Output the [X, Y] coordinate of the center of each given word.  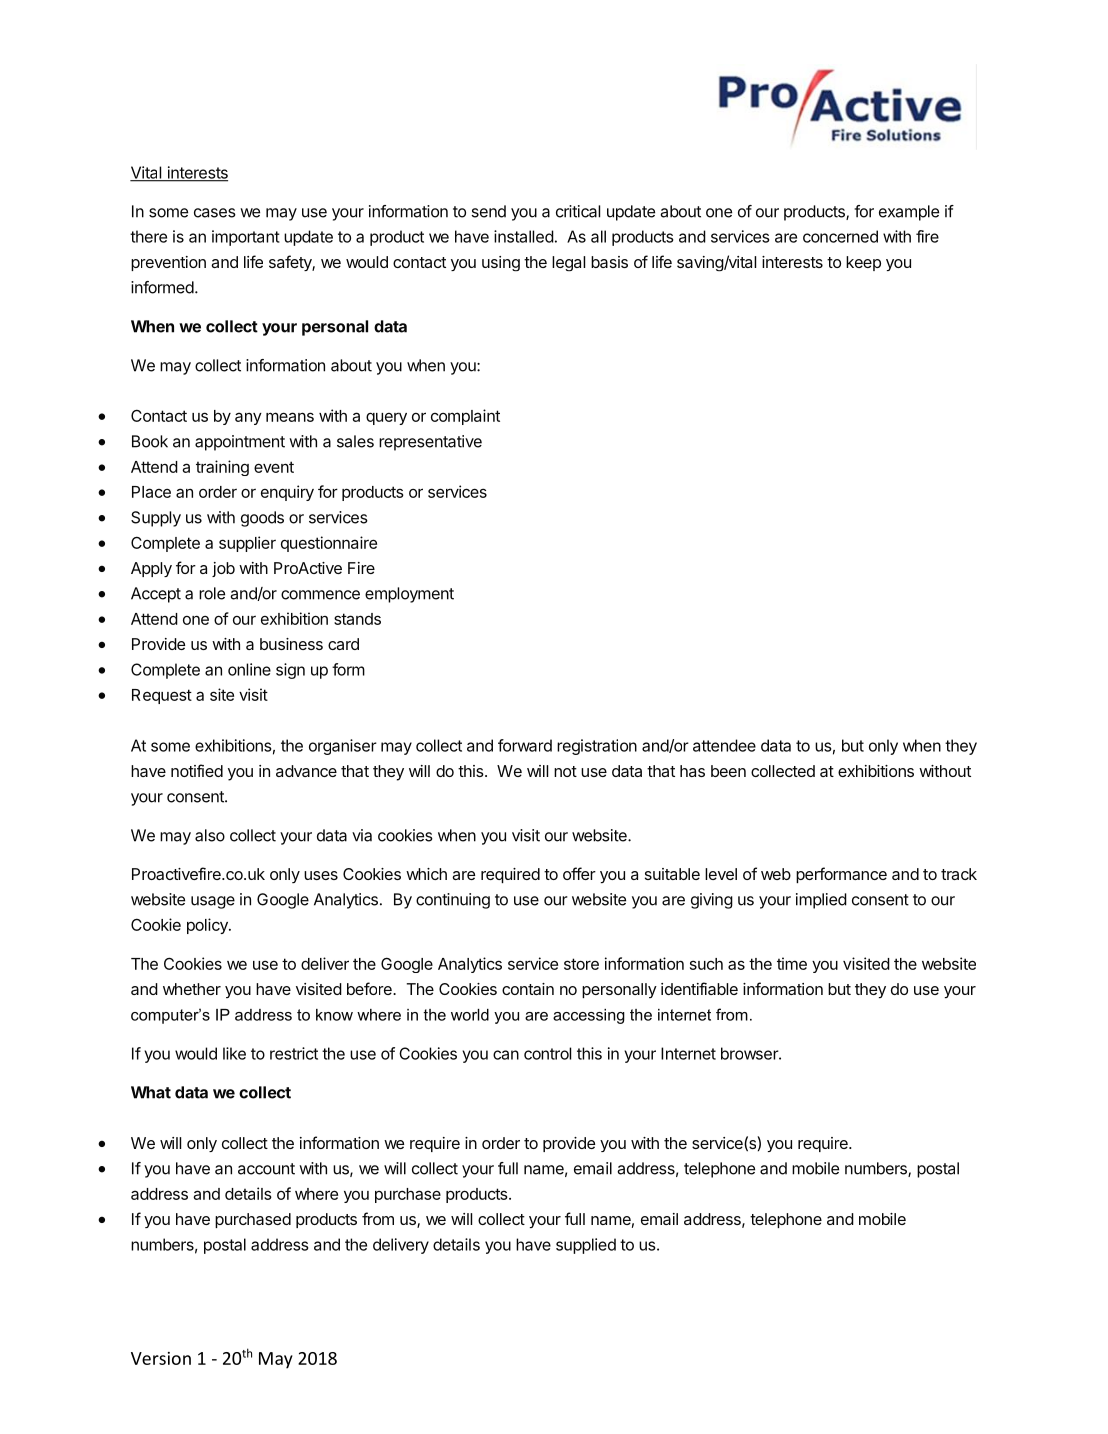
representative [430, 443]
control [547, 1053]
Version [161, 1358]
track [959, 874]
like [234, 1053]
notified [197, 770]
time [792, 963]
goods [262, 519]
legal [568, 263]
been [728, 771]
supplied [586, 1246]
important [246, 238]
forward [525, 745]
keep [863, 263]
